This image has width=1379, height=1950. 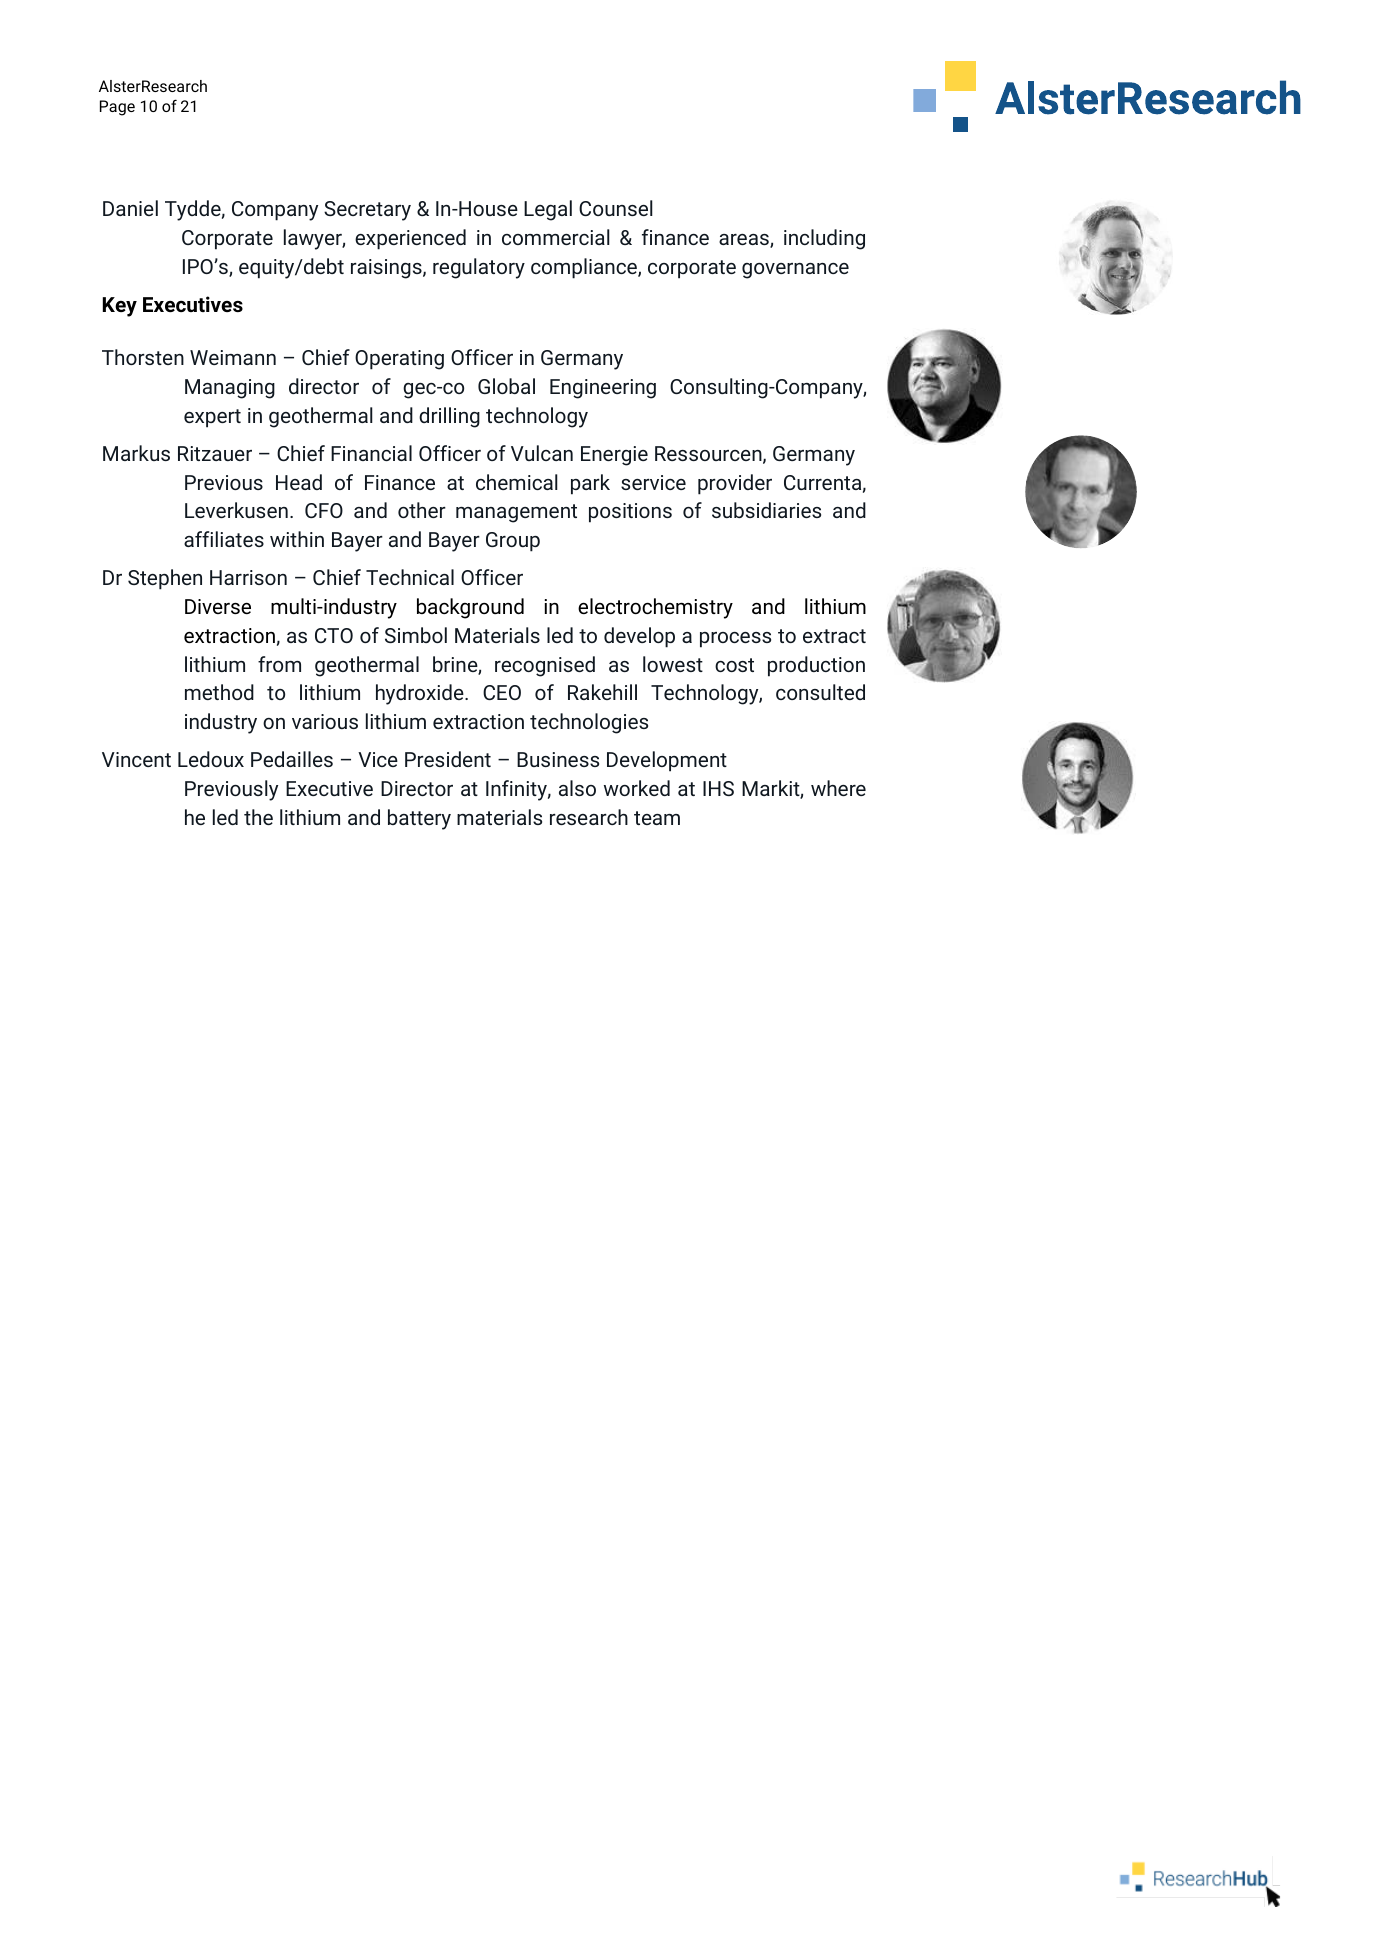 What do you see at coordinates (735, 640) in the image?
I see `process` at bounding box center [735, 640].
